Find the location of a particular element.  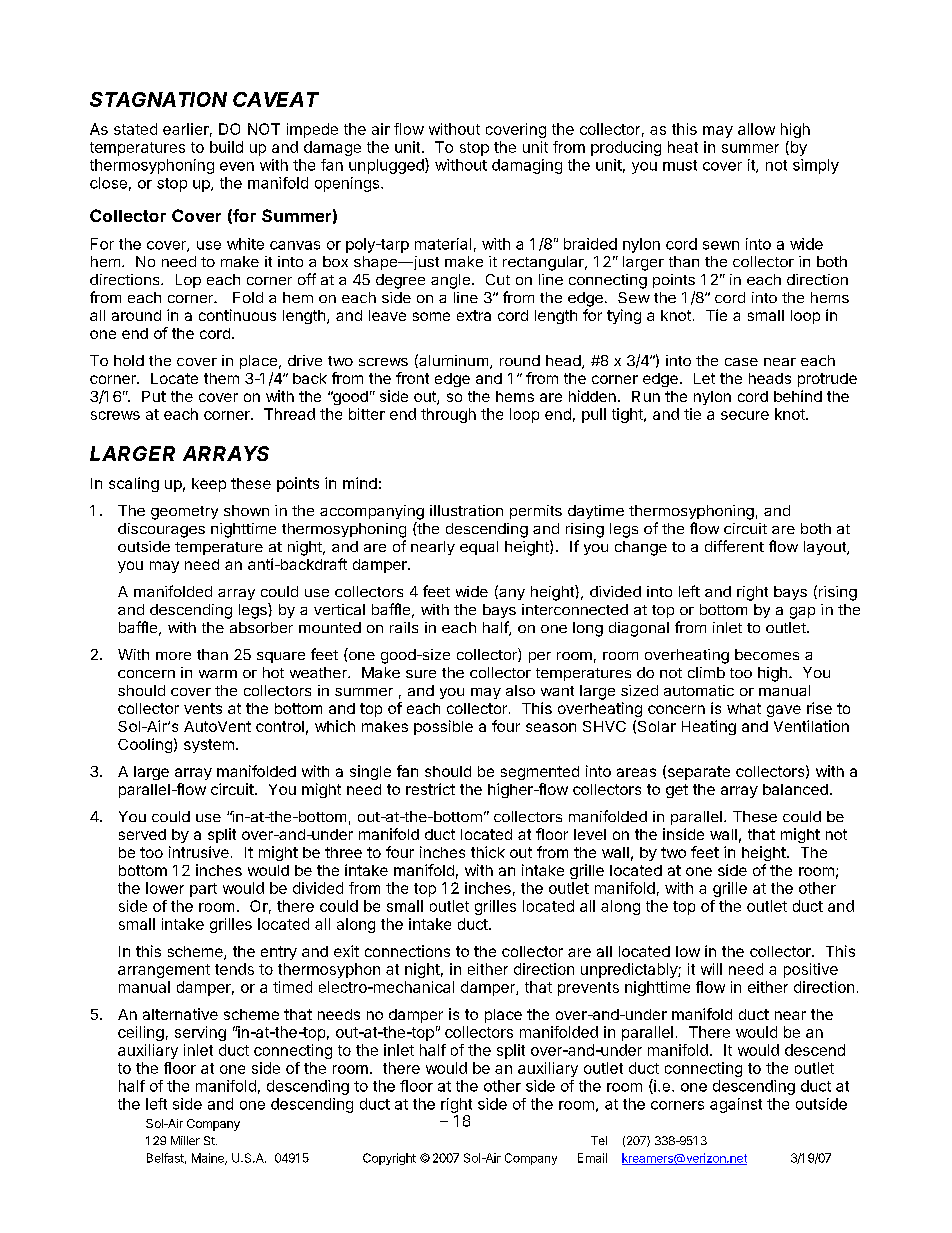

becomes is located at coordinates (767, 654).
